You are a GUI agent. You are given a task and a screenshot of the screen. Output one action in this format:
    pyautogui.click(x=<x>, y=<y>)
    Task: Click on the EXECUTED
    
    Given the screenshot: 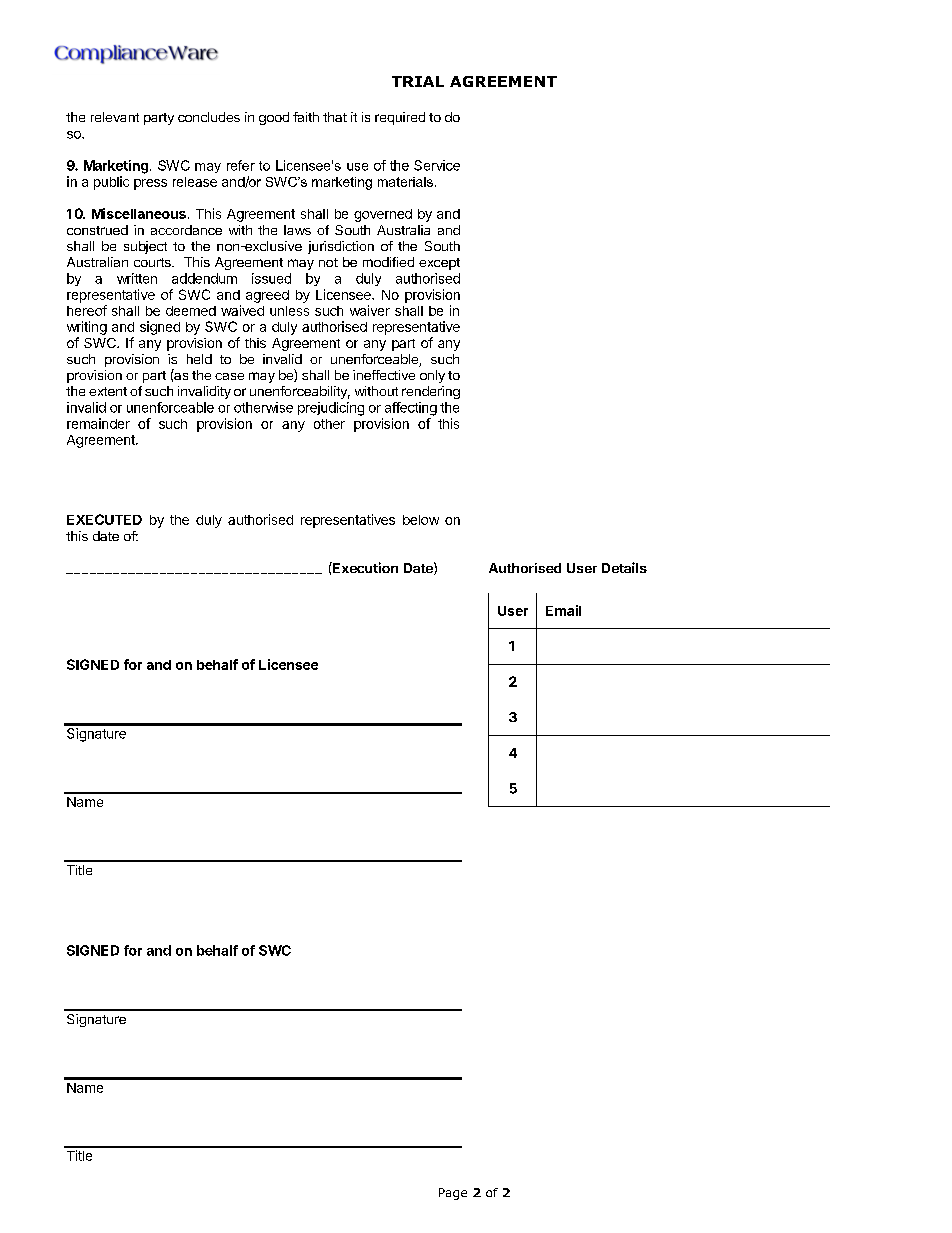 What is the action you would take?
    pyautogui.click(x=104, y=519)
